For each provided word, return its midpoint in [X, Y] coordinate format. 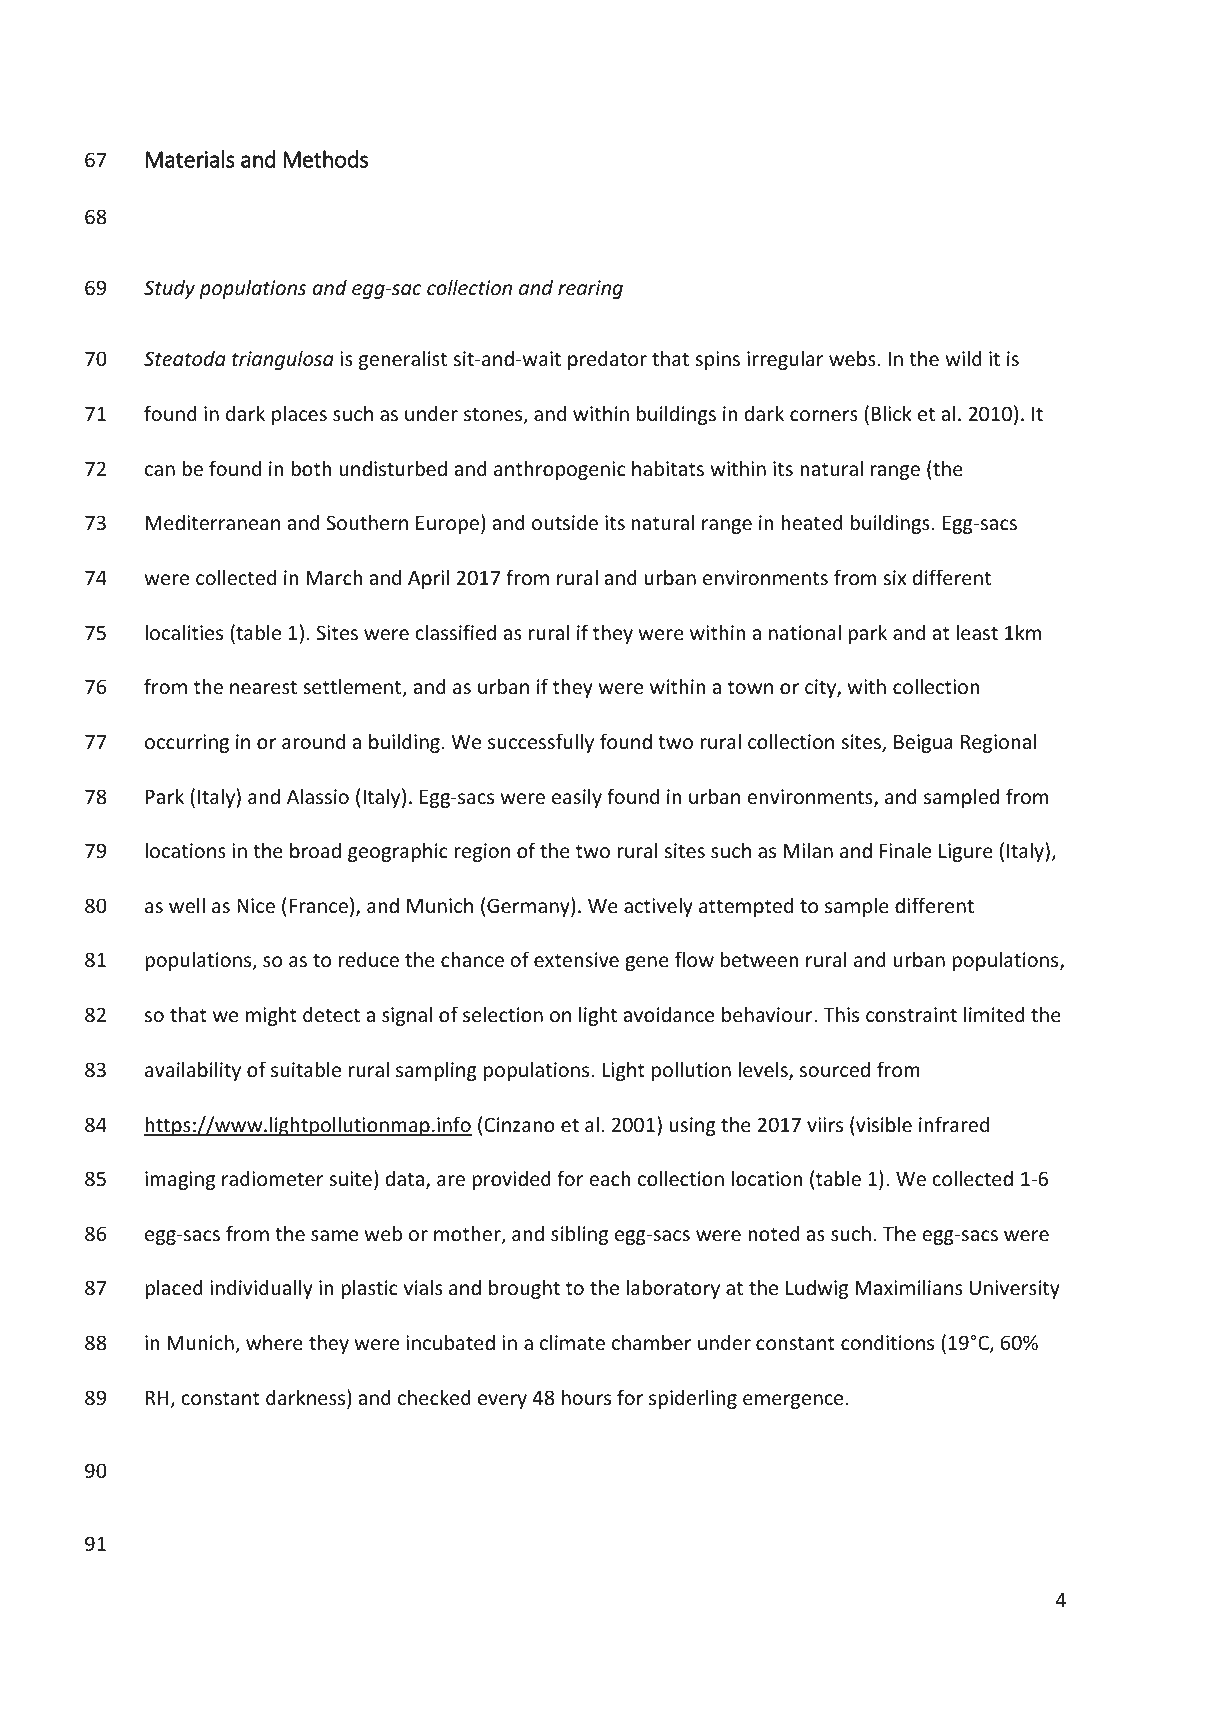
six [895, 577]
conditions [887, 1342]
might [271, 1016]
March [334, 577]
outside [565, 522]
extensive [576, 959]
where [274, 1342]
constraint [911, 1014]
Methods [325, 159]
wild [963, 358]
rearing [590, 289]
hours [586, 1397]
